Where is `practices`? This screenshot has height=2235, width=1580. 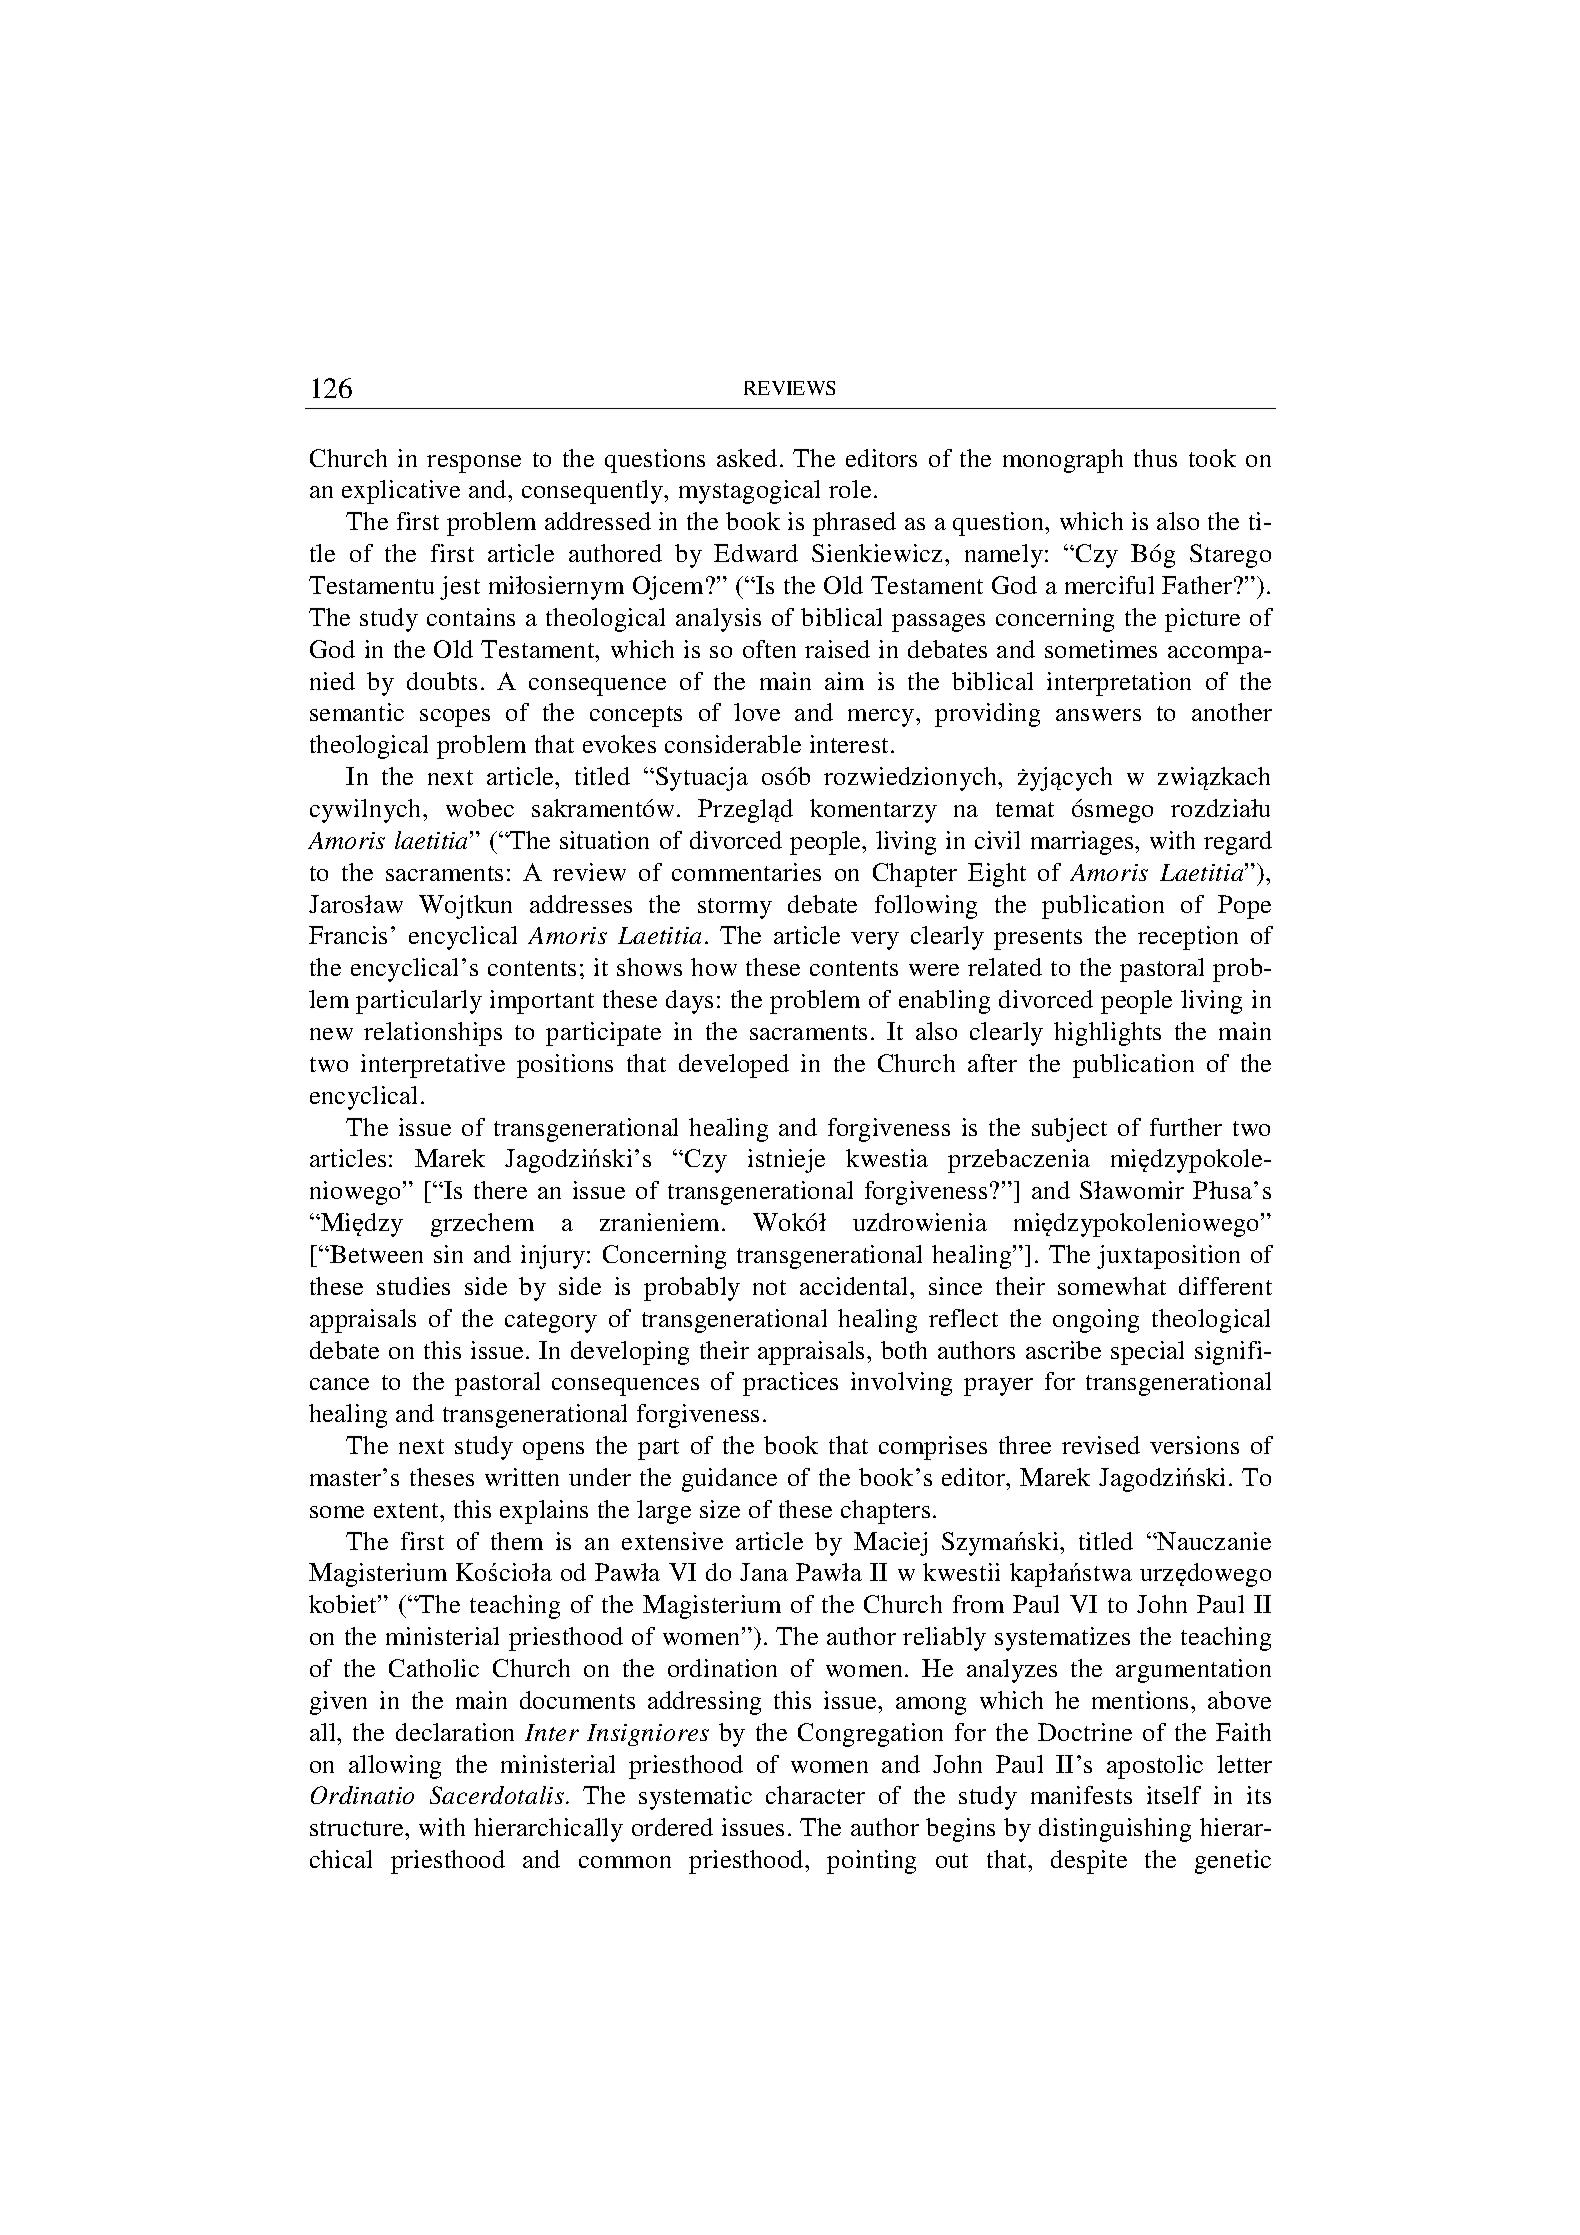
practices is located at coordinates (790, 1384).
